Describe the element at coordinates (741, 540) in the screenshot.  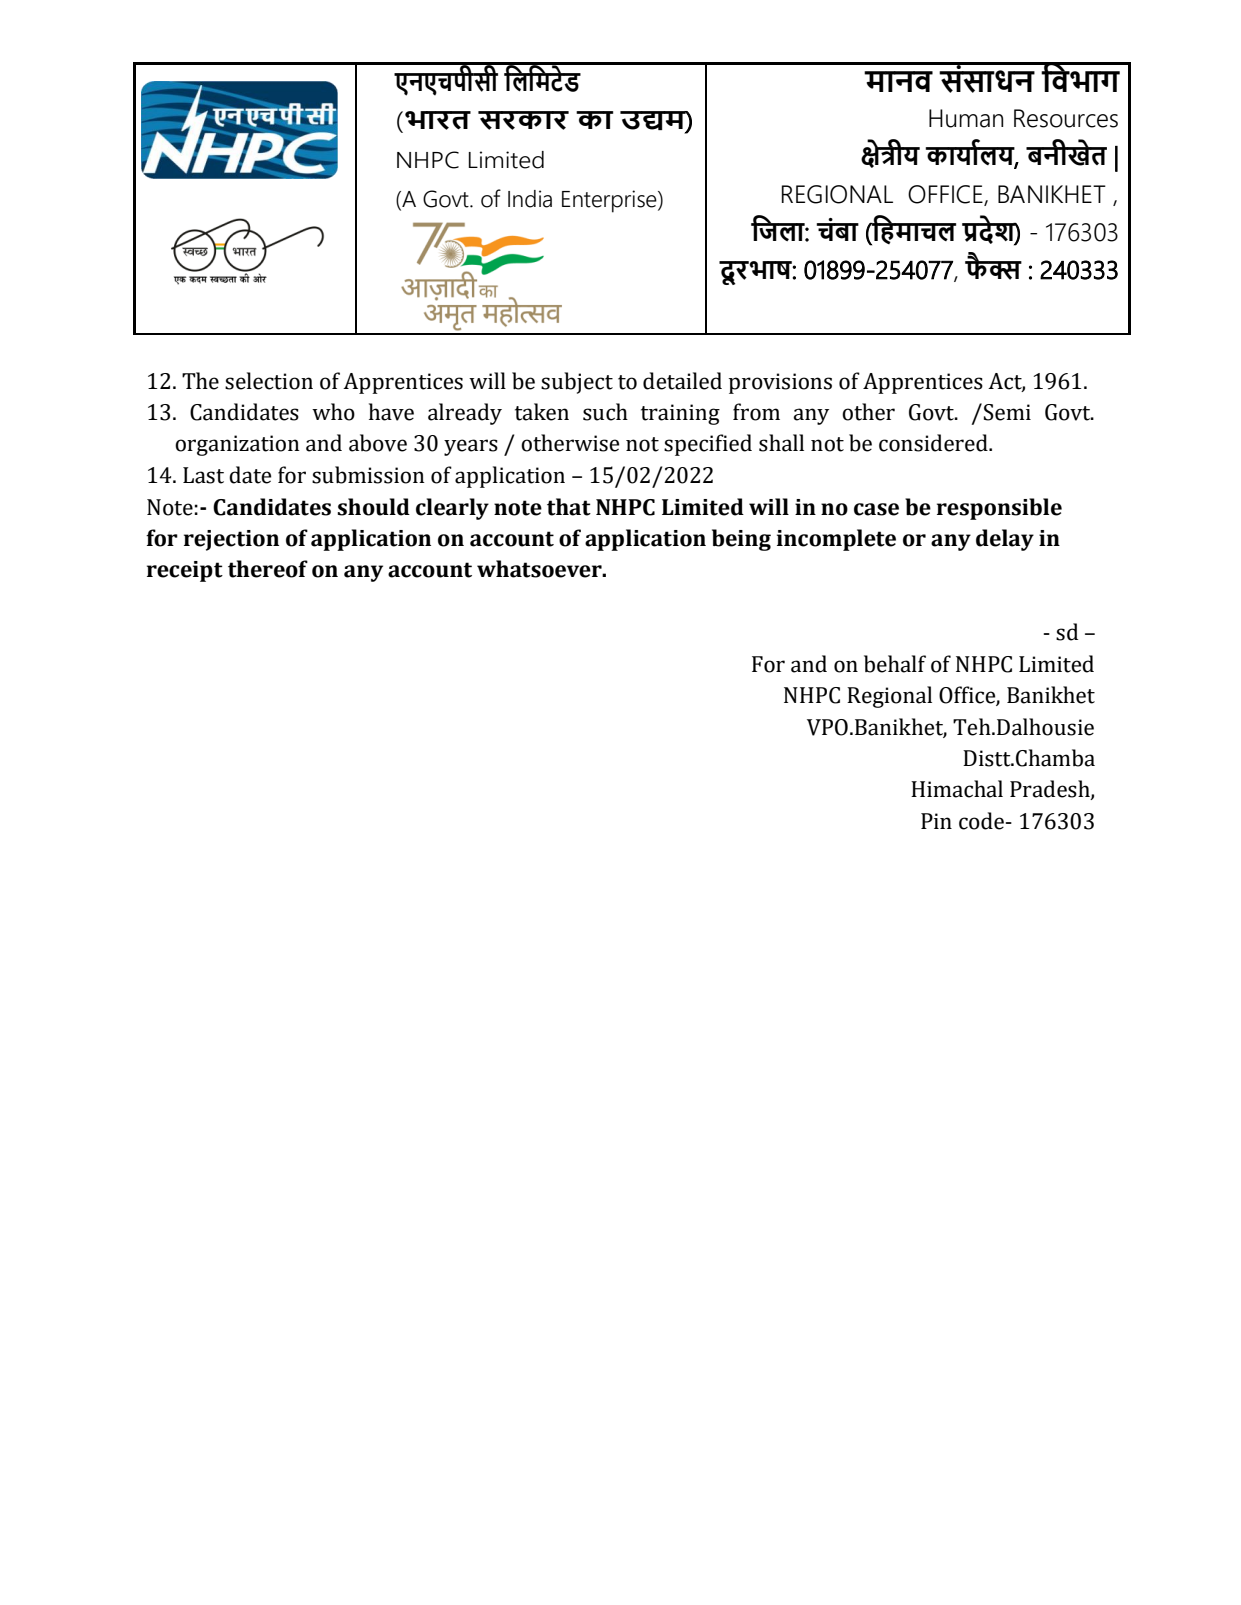
I see `being` at that location.
